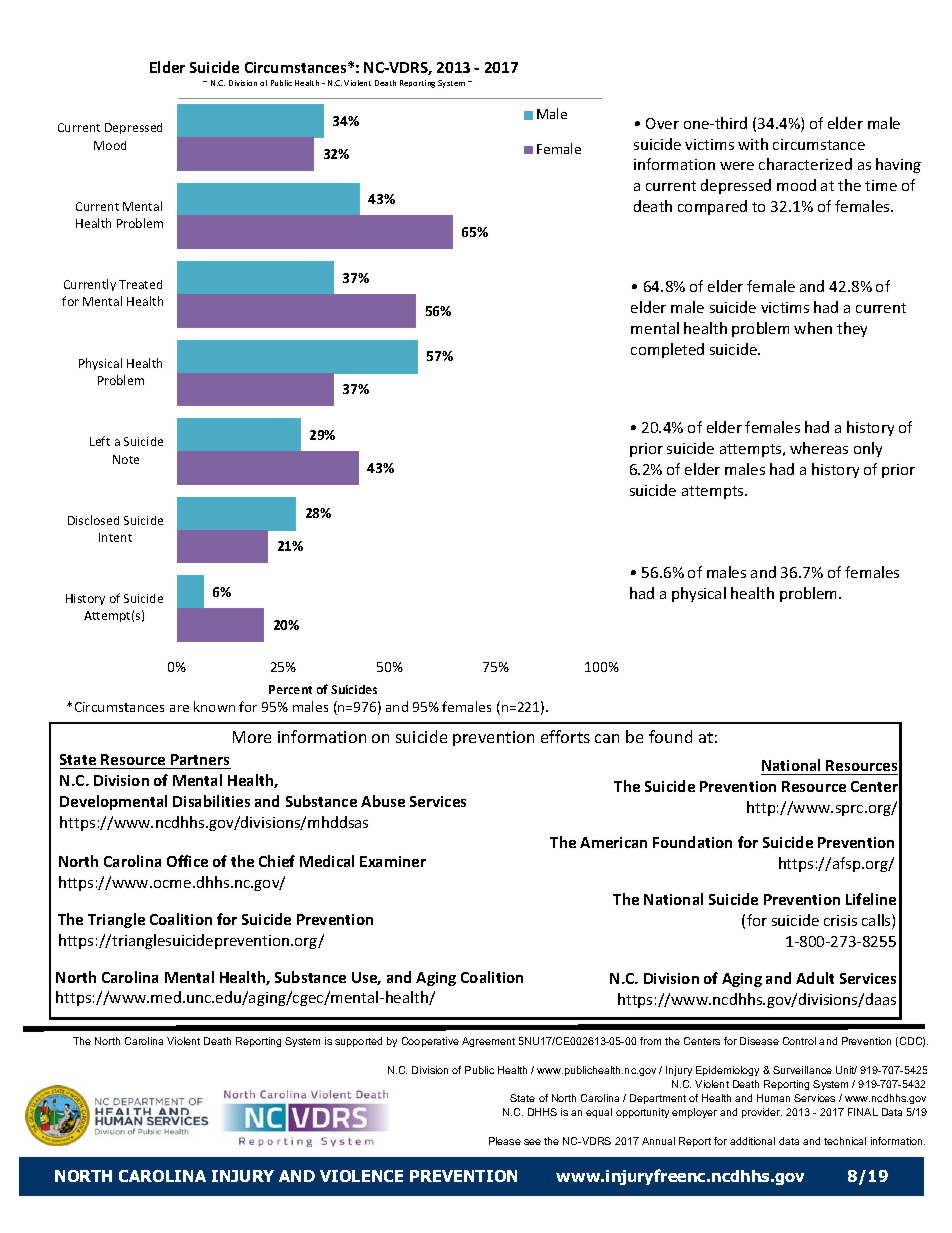  I want to click on completed, so click(667, 350).
